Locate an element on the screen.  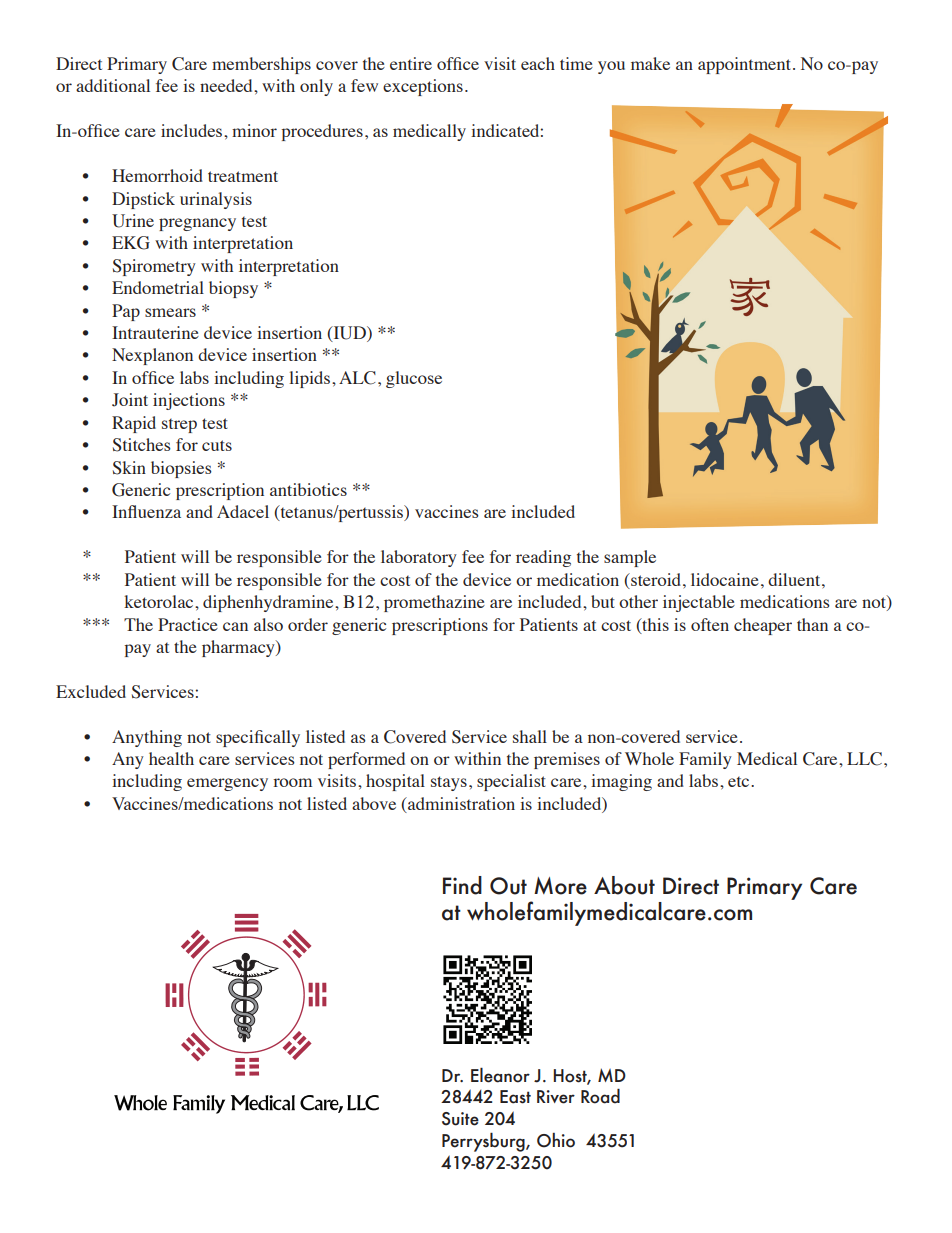
Suite is located at coordinates (460, 1119).
